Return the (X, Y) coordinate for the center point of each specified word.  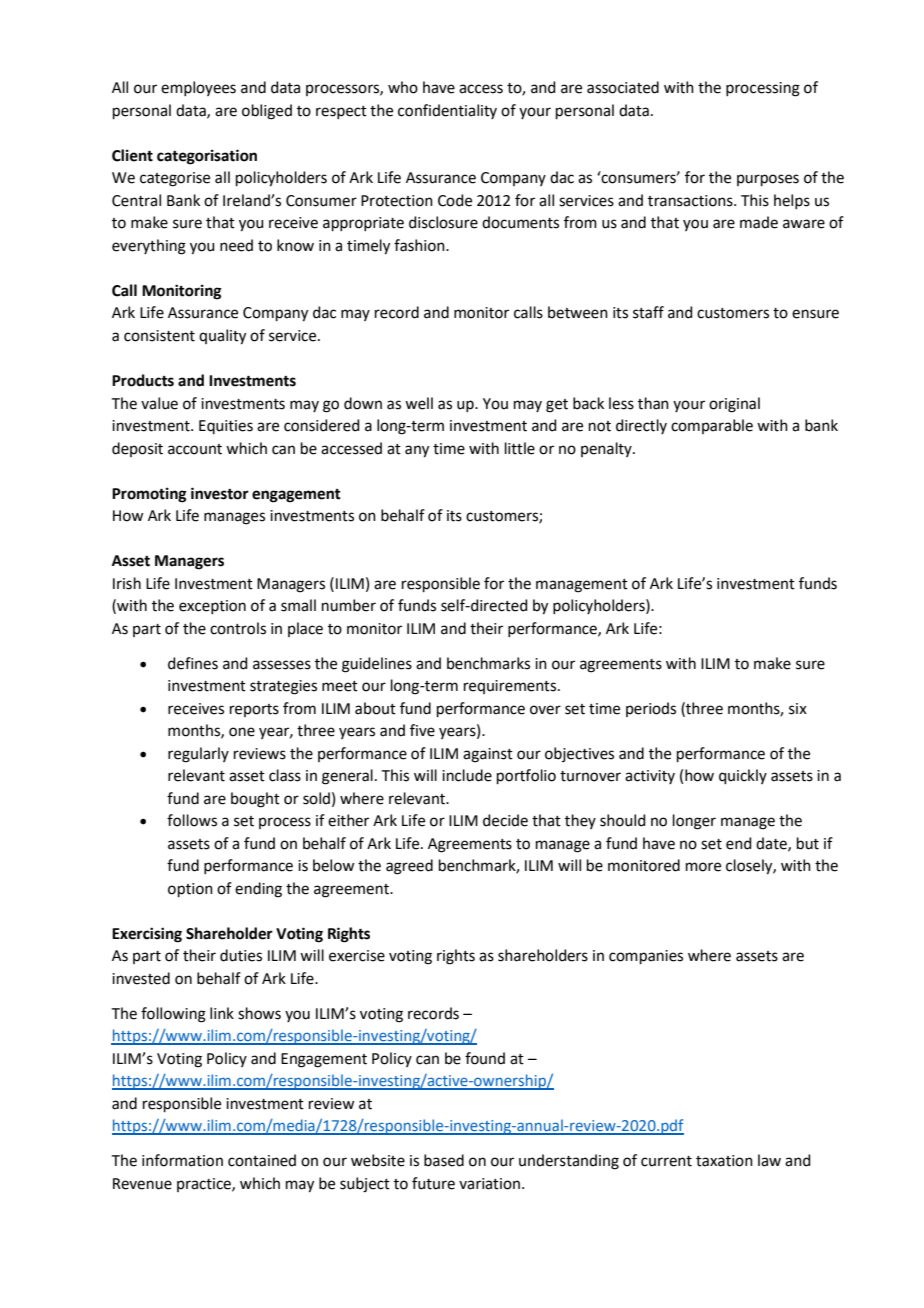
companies (646, 957)
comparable (712, 426)
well (419, 403)
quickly (743, 776)
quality (222, 337)
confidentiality (447, 111)
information (182, 1160)
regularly (198, 755)
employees (198, 88)
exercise (357, 956)
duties (241, 955)
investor (220, 493)
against (488, 755)
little (520, 448)
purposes (768, 180)
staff (648, 312)
